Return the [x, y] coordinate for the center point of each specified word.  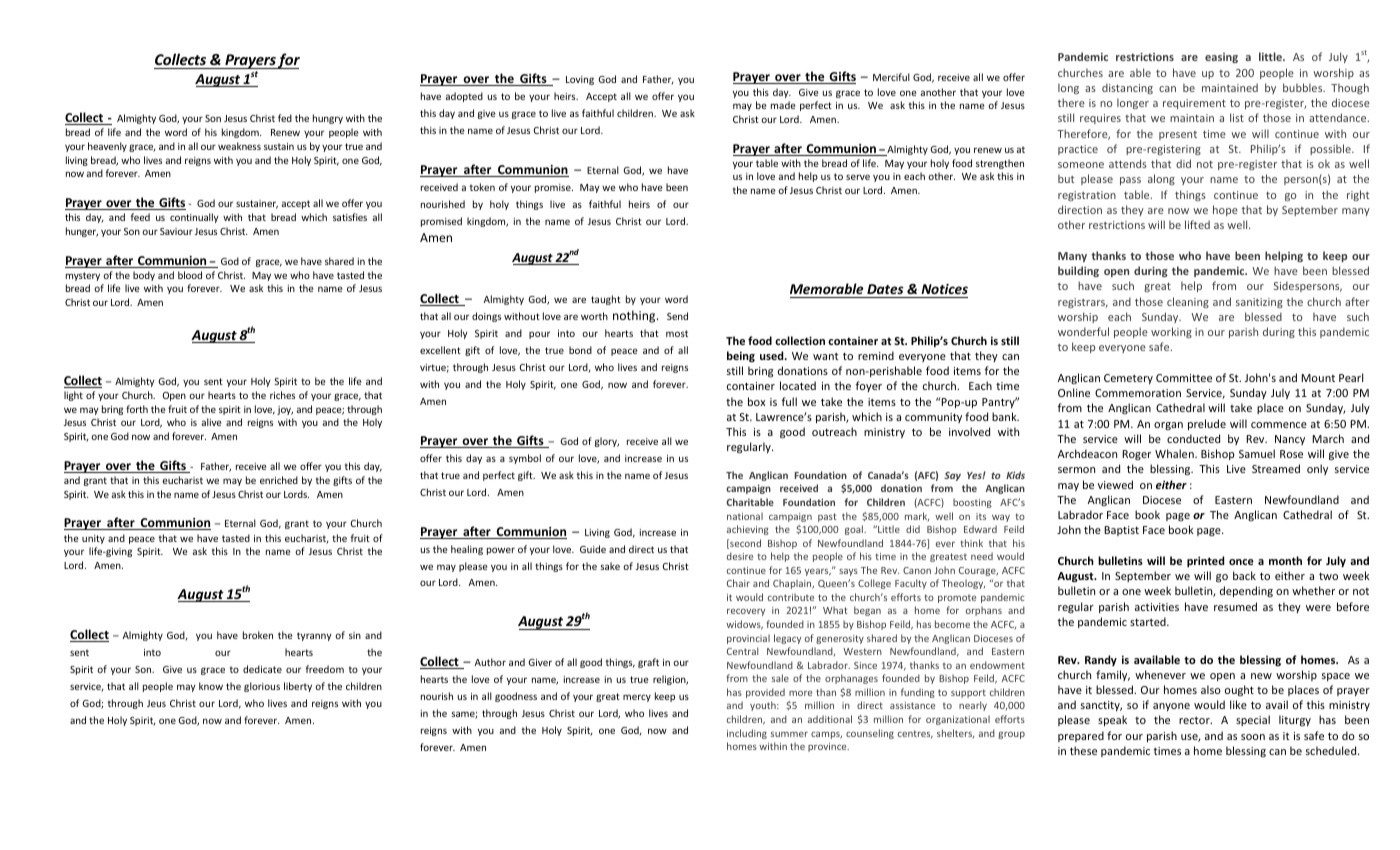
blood [190, 275]
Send [677, 316]
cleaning [1188, 302]
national [745, 516]
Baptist [1121, 531]
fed [285, 118]
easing [1221, 58]
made [783, 105]
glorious [262, 687]
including [747, 734]
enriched [279, 480]
